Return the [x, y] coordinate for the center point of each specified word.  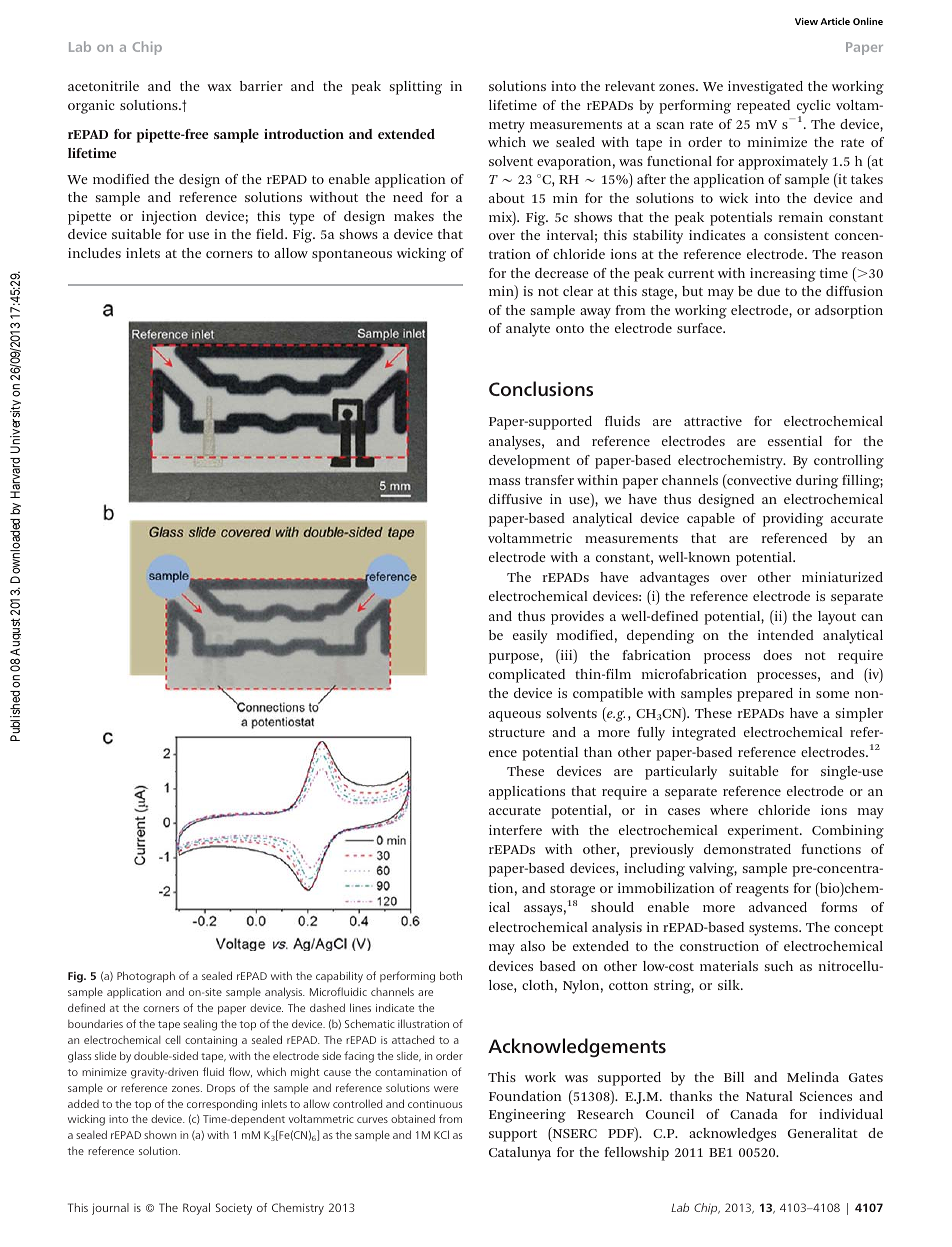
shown [160, 1135]
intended [786, 635]
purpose [515, 658]
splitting [416, 88]
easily [530, 637]
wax [219, 87]
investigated [765, 88]
